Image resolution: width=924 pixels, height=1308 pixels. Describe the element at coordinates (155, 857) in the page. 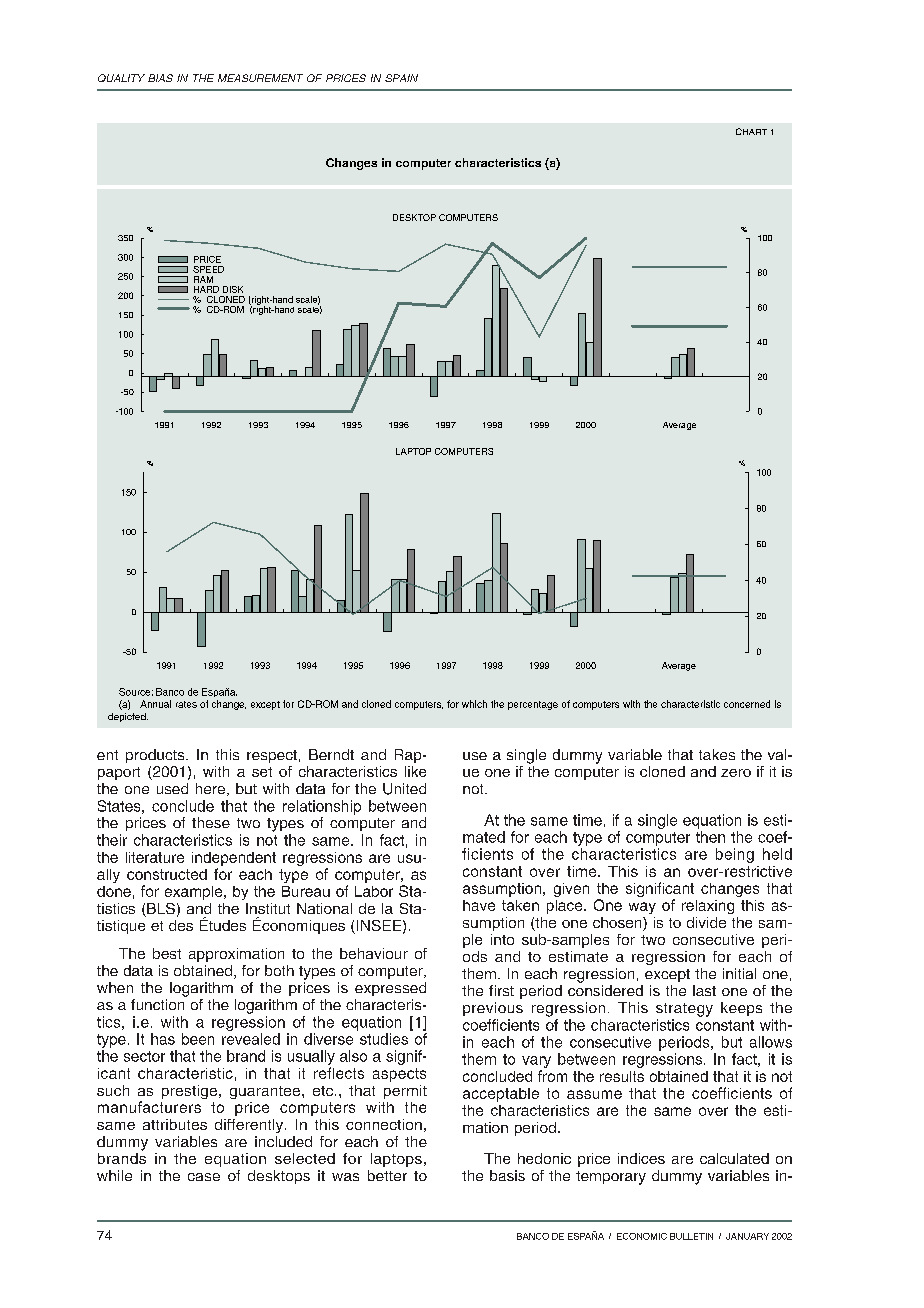

I see `literature` at that location.
